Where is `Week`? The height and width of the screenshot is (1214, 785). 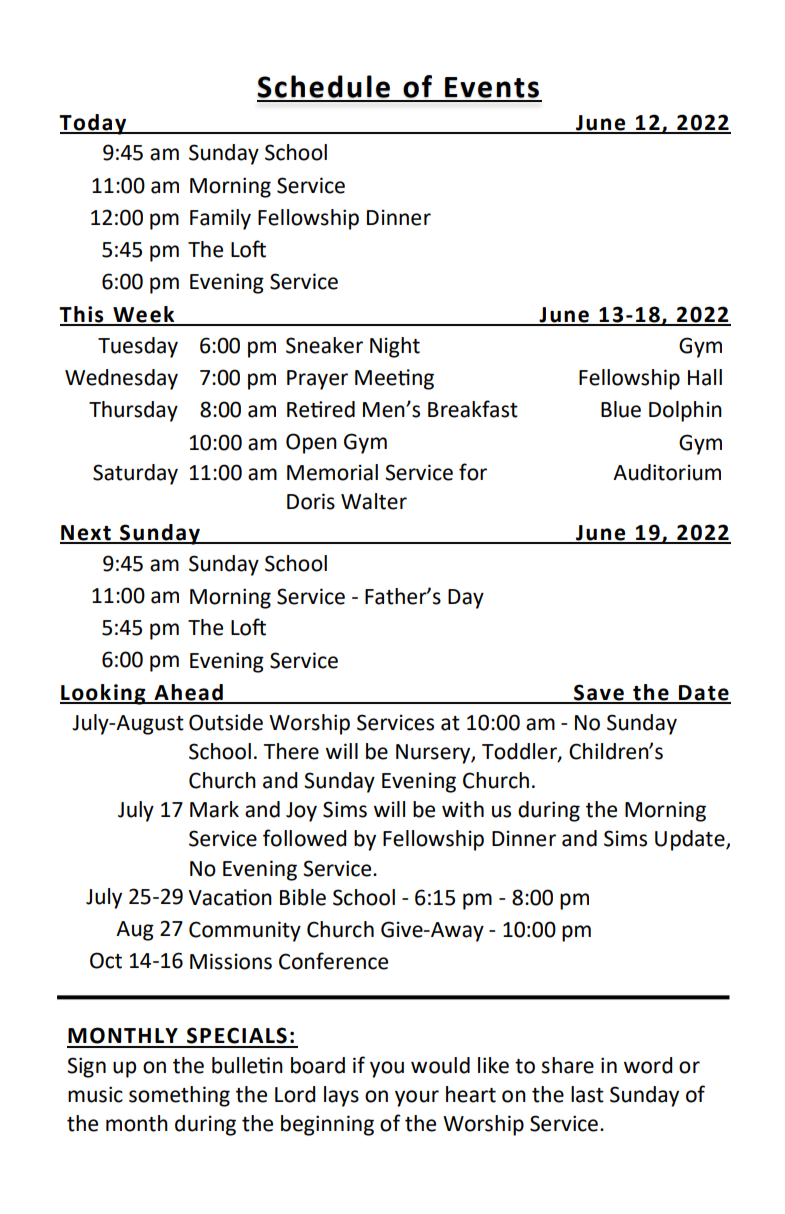 Week is located at coordinates (144, 315).
